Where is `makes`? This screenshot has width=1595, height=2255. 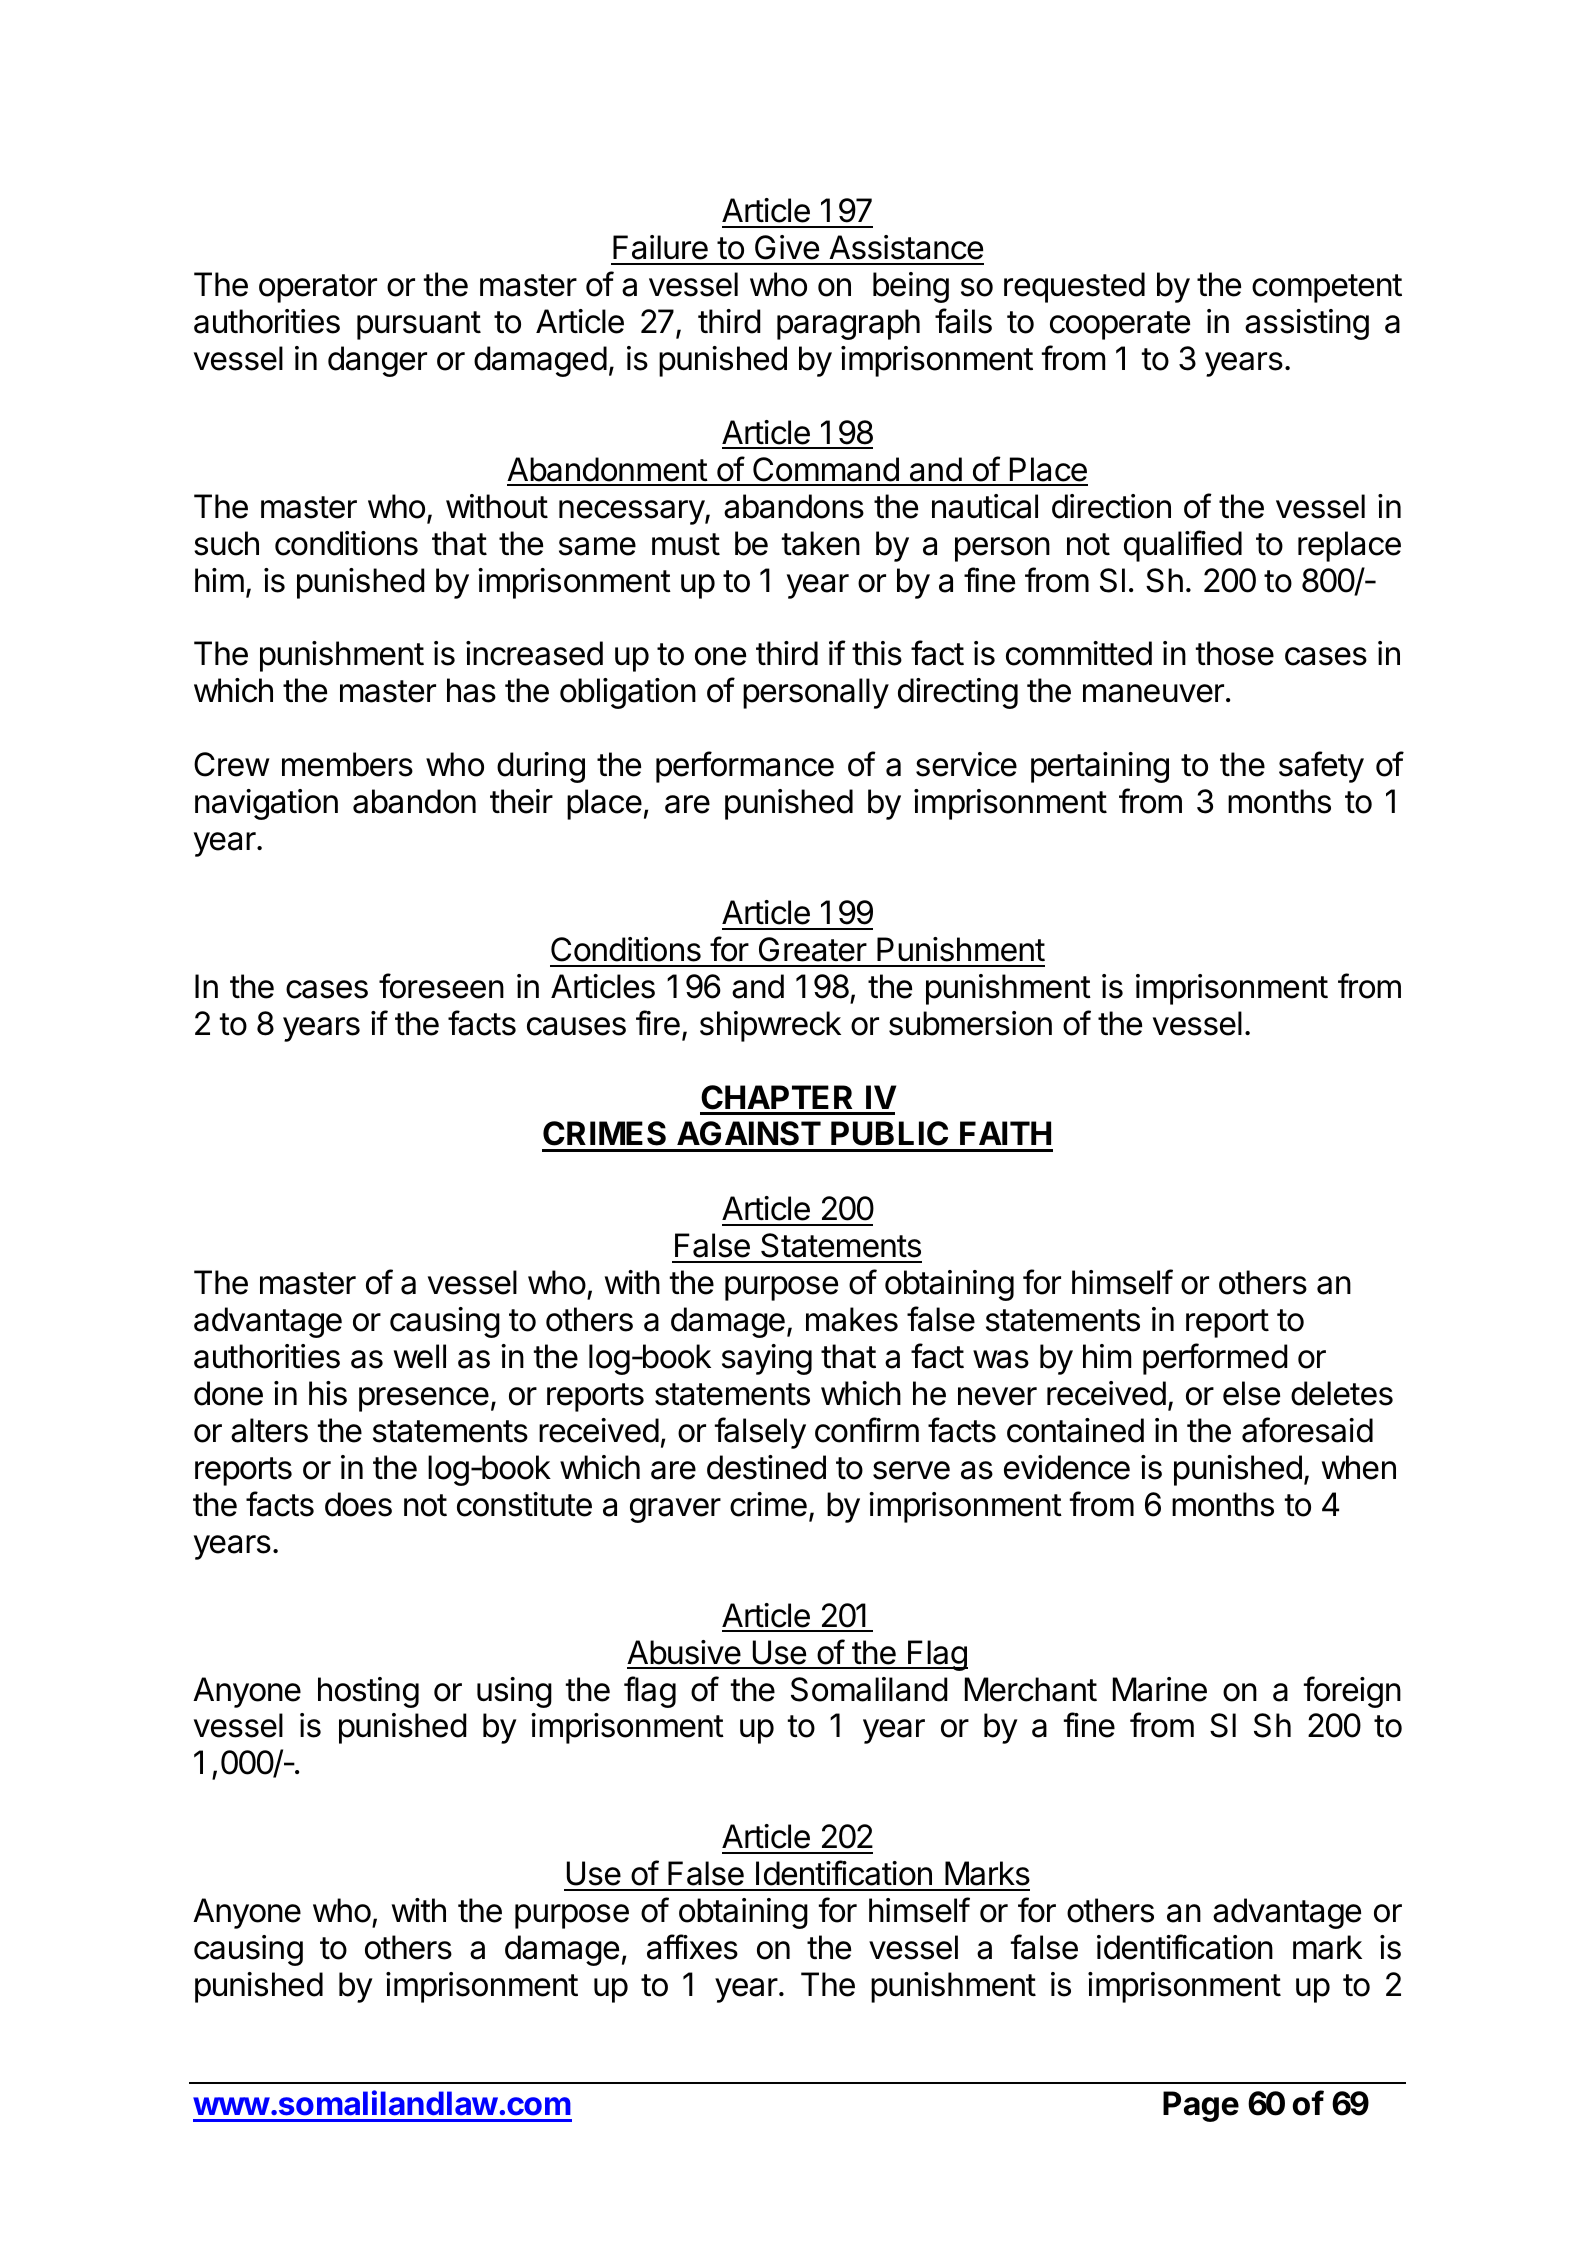 makes is located at coordinates (852, 1319).
